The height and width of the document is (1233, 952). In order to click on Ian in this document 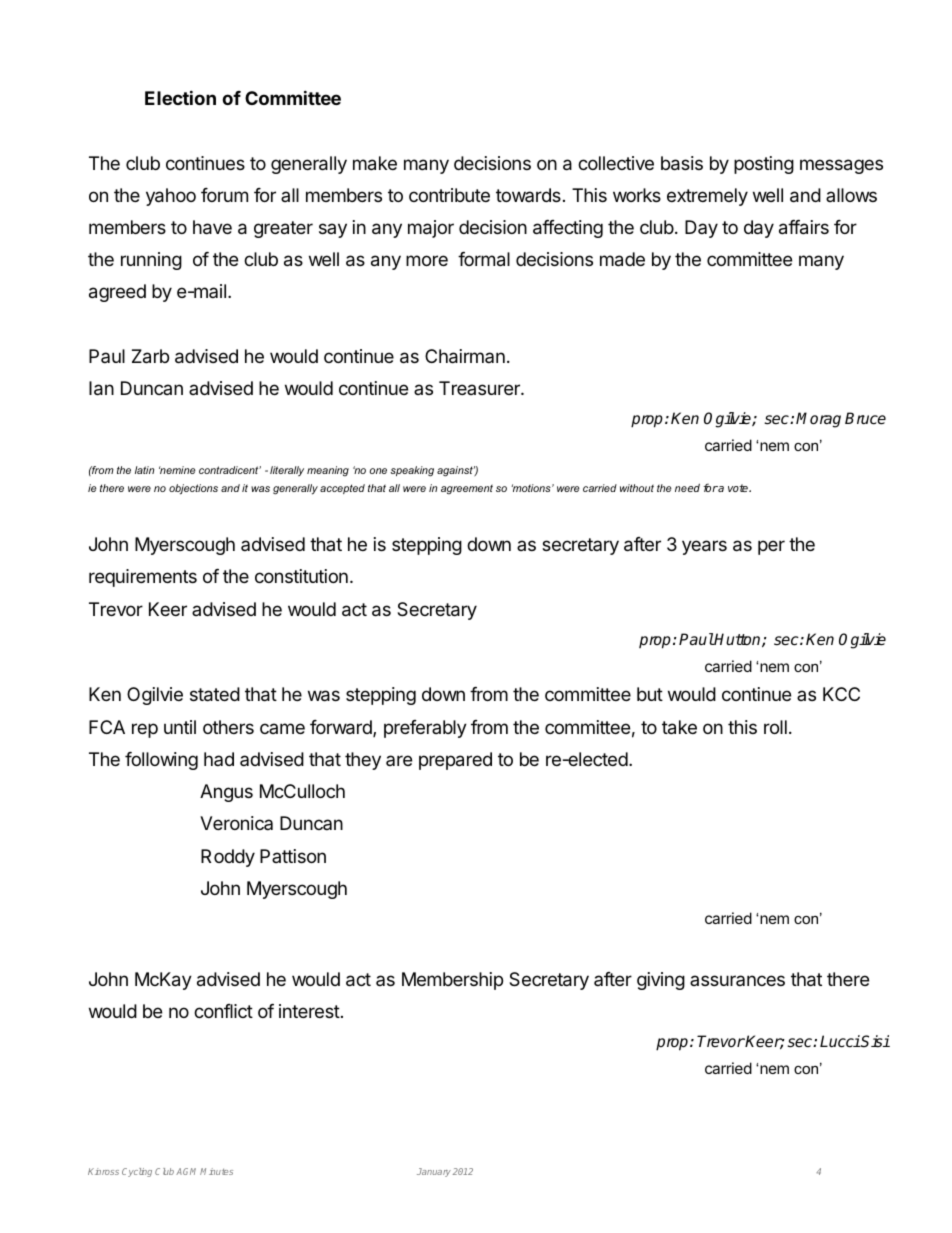, I will do `click(101, 388)`.
